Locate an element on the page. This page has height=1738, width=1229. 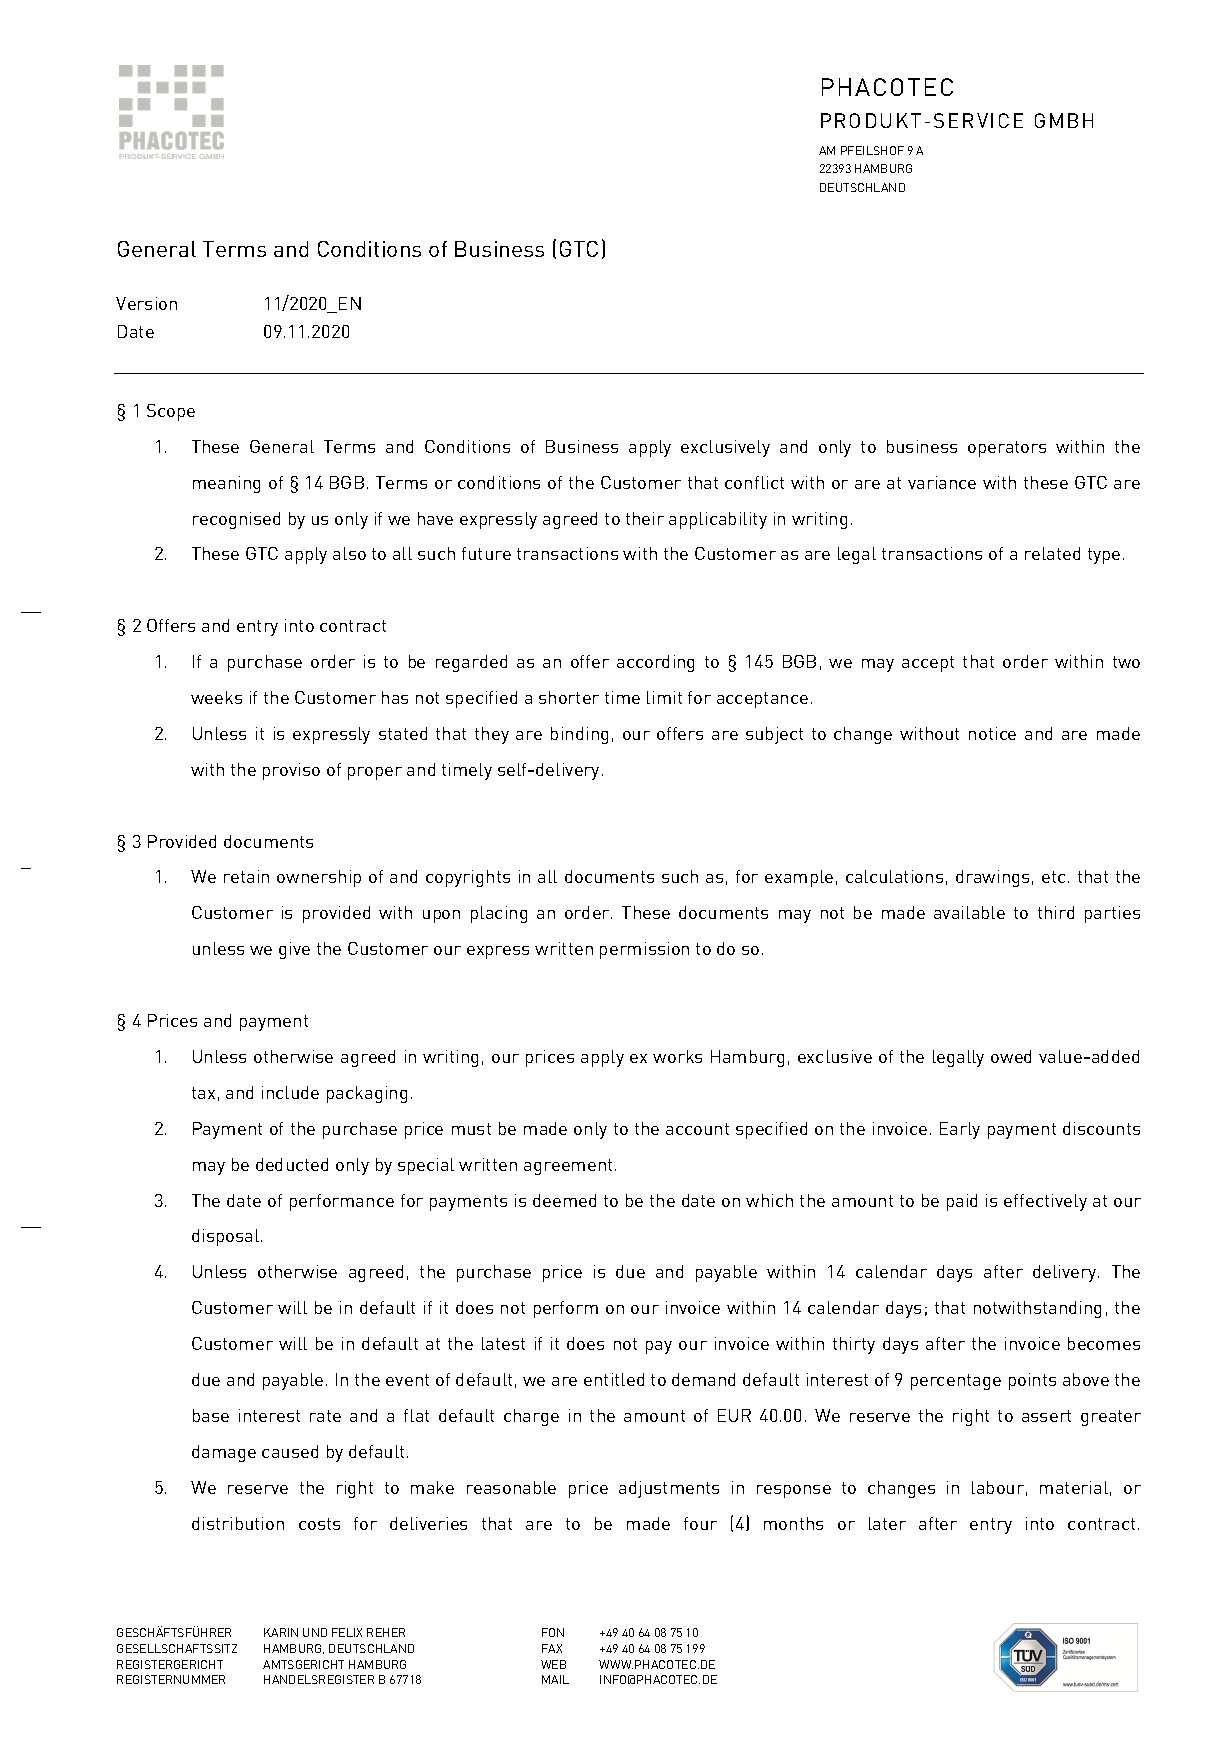
conflict is located at coordinates (754, 482).
